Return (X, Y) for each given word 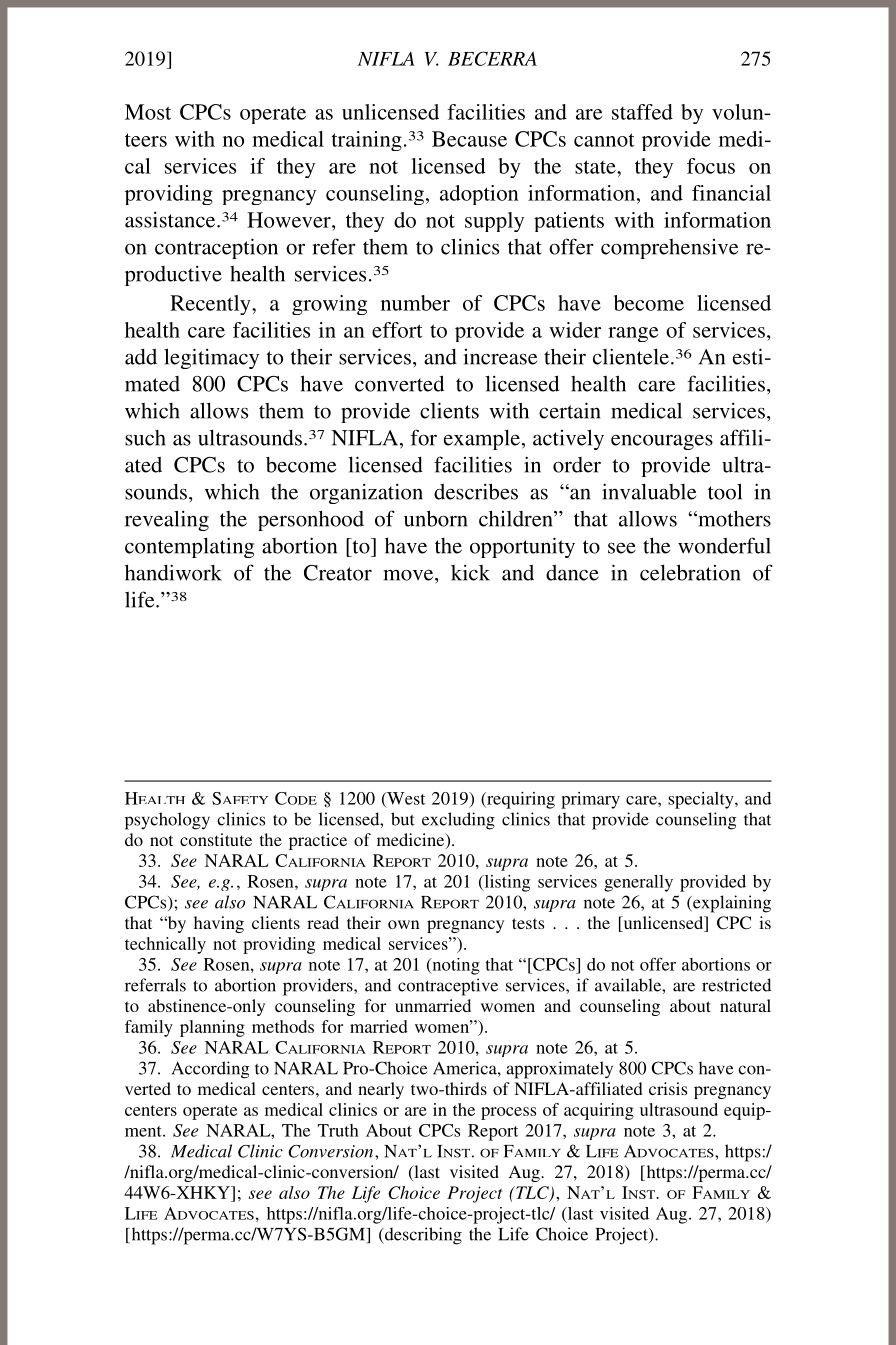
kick (470, 572)
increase (500, 357)
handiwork (173, 572)
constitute (216, 839)
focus (711, 166)
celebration (690, 572)
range (633, 334)
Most (148, 112)
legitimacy (211, 358)
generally (638, 883)
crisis (668, 1088)
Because (469, 139)
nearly (381, 1090)
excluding (458, 821)
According (211, 1070)
